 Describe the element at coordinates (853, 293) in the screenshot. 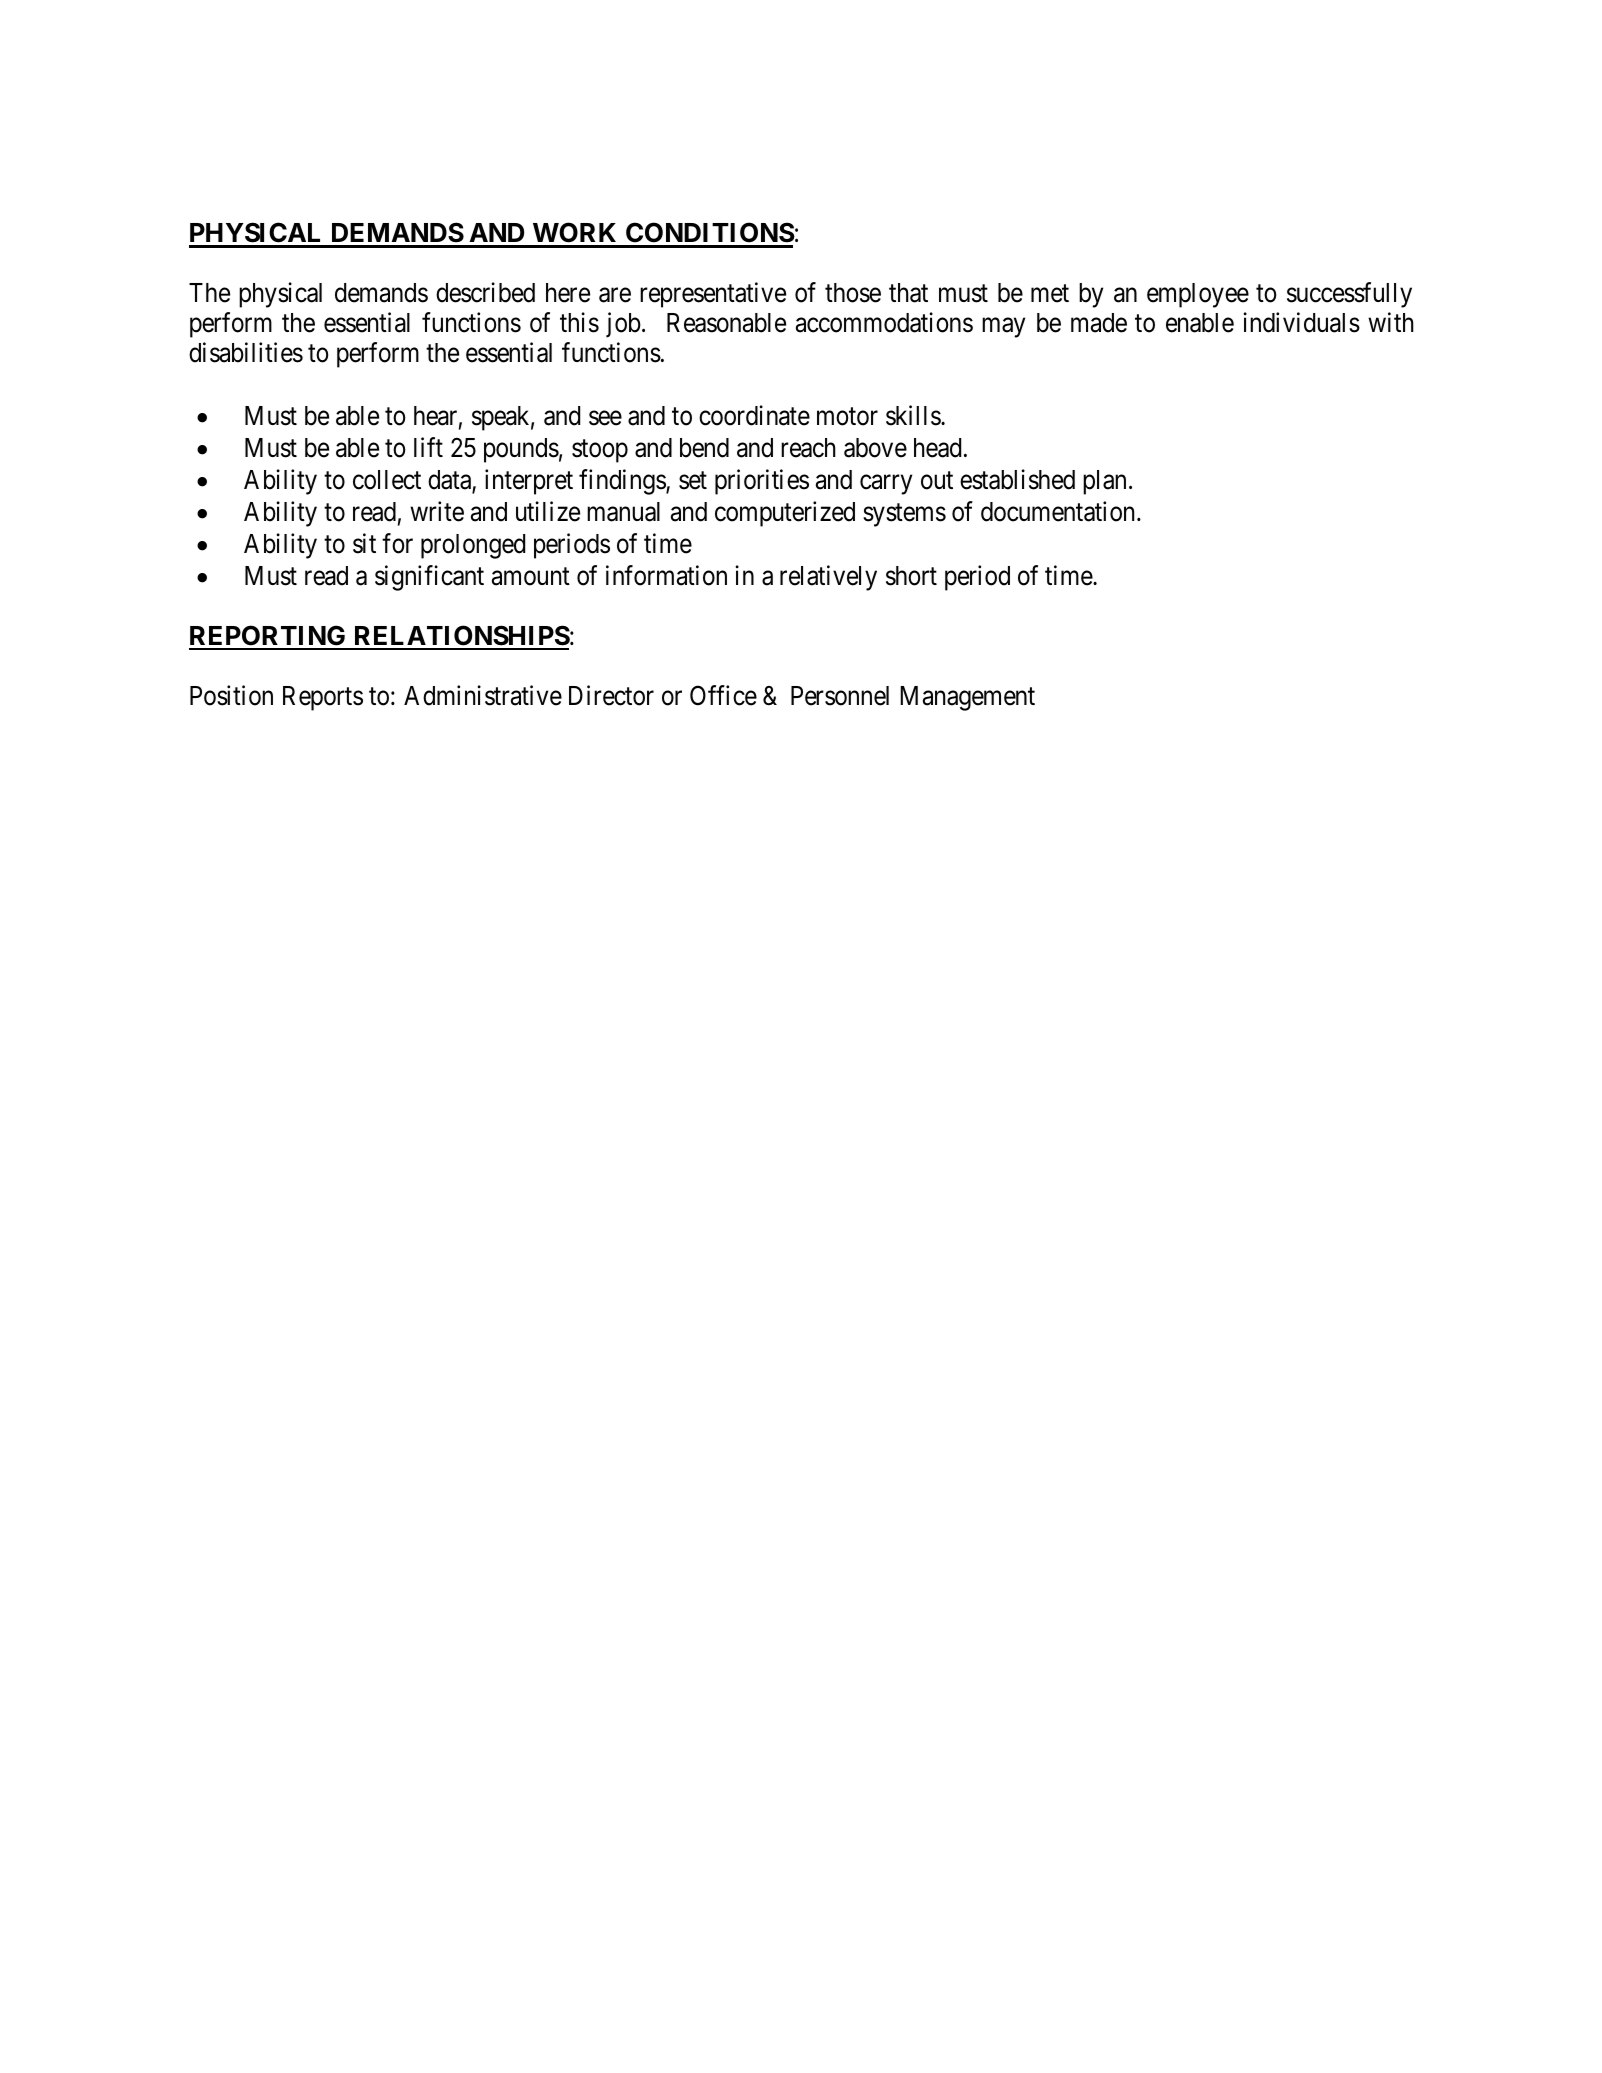

I see `those` at that location.
